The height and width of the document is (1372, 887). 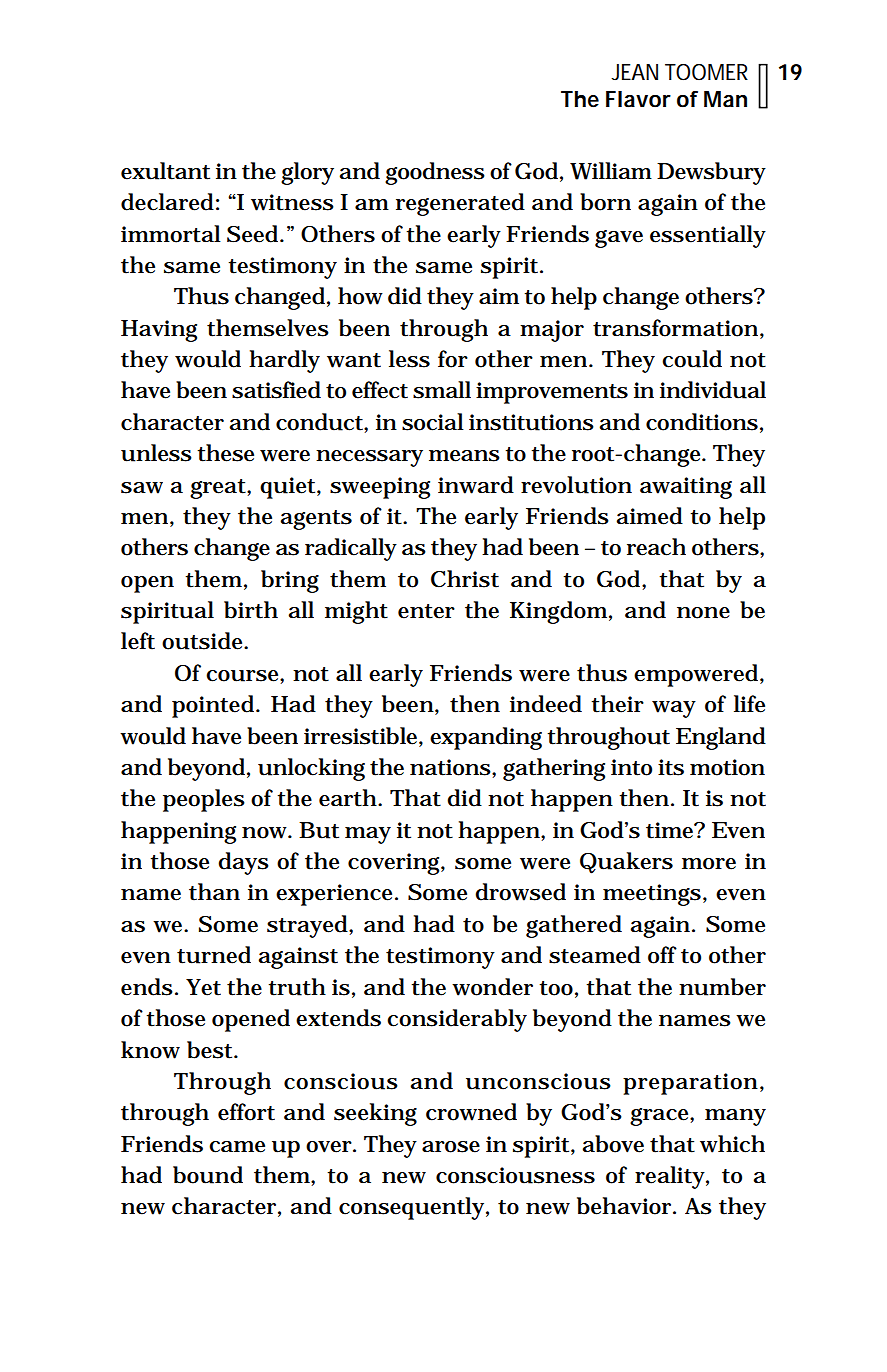 I want to click on peoples, so click(x=204, y=800).
